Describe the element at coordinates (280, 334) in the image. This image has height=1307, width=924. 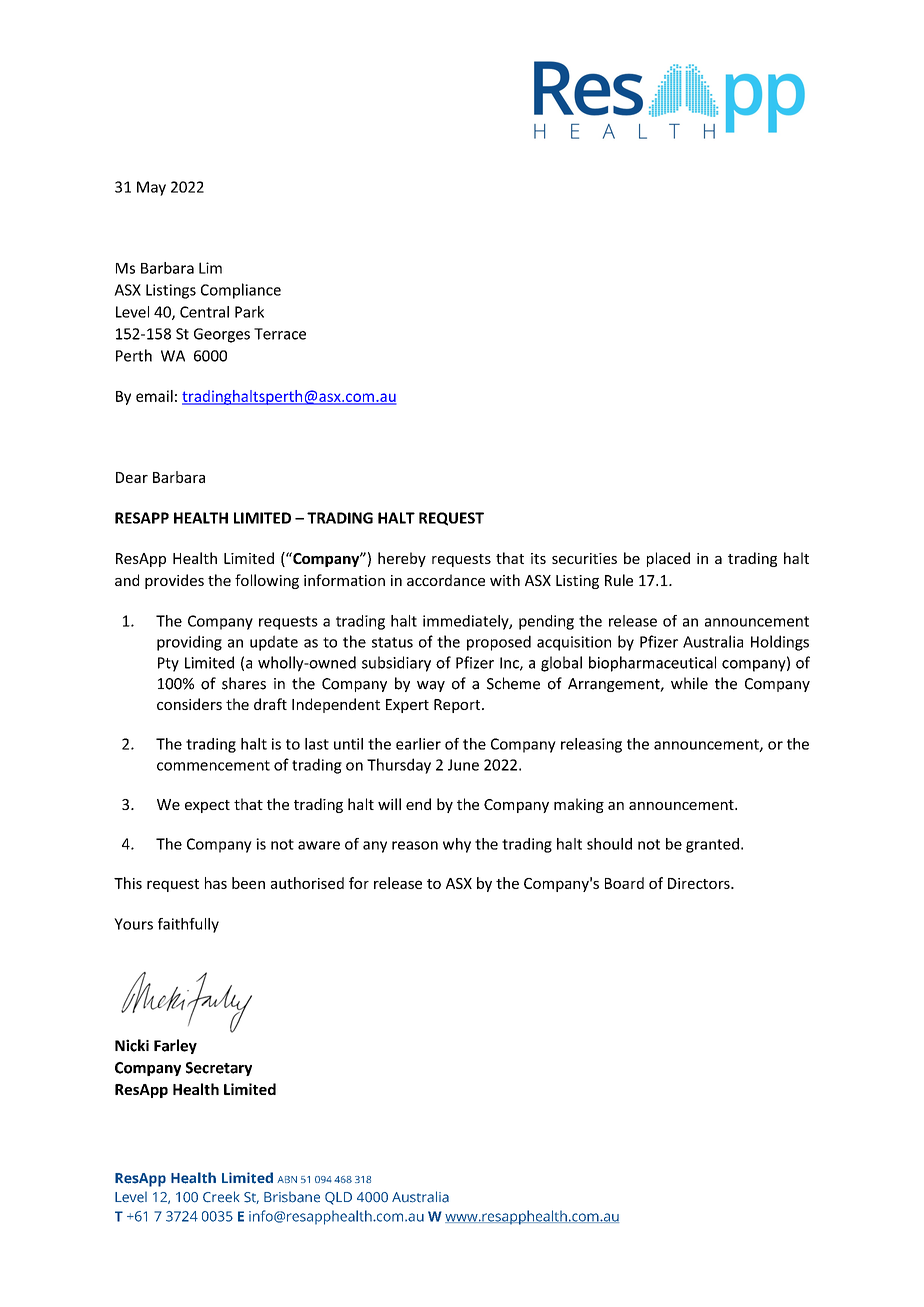
I see `Terrace` at that location.
